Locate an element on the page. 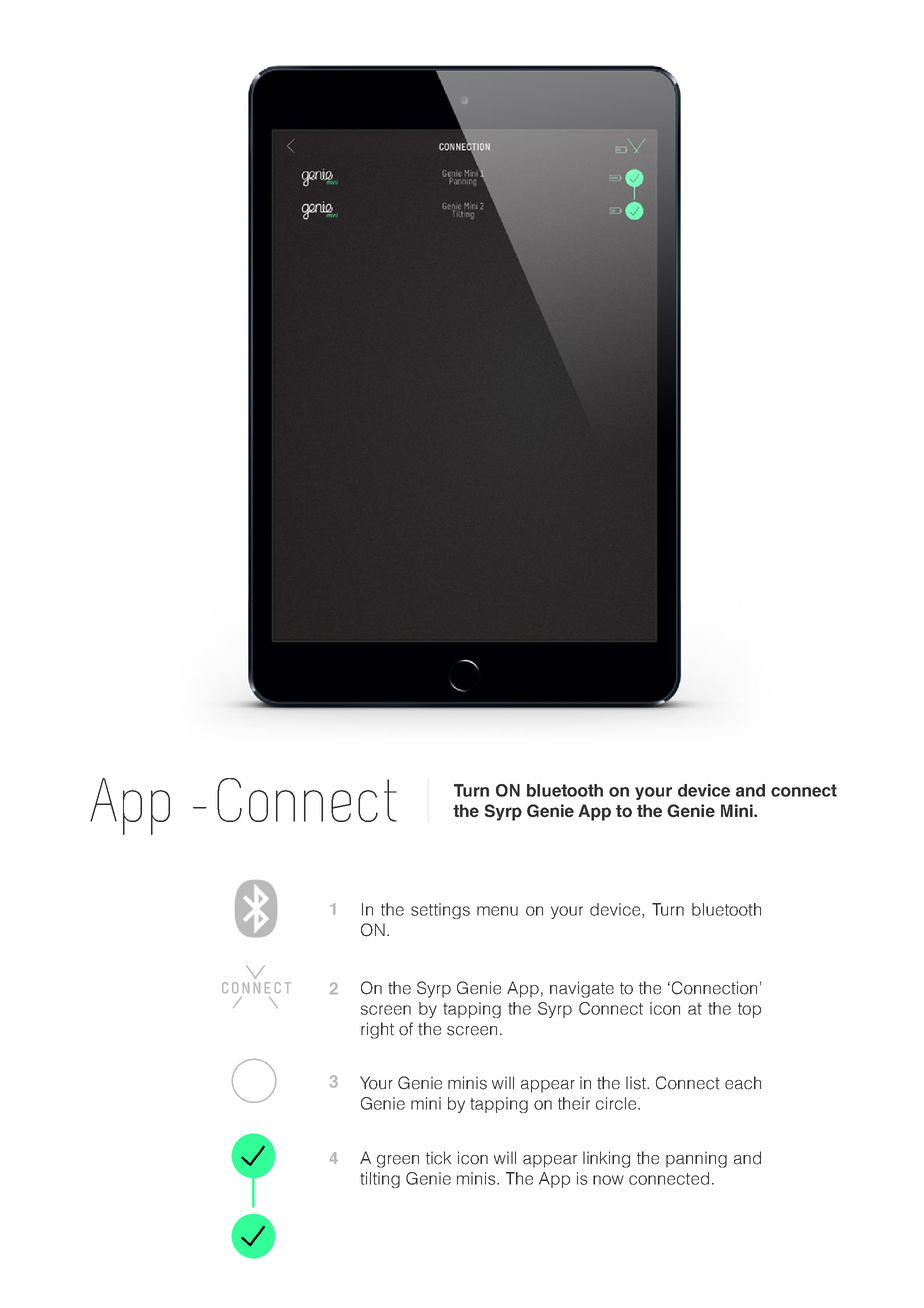 The width and height of the document is (924, 1308). right is located at coordinates (377, 1030).
